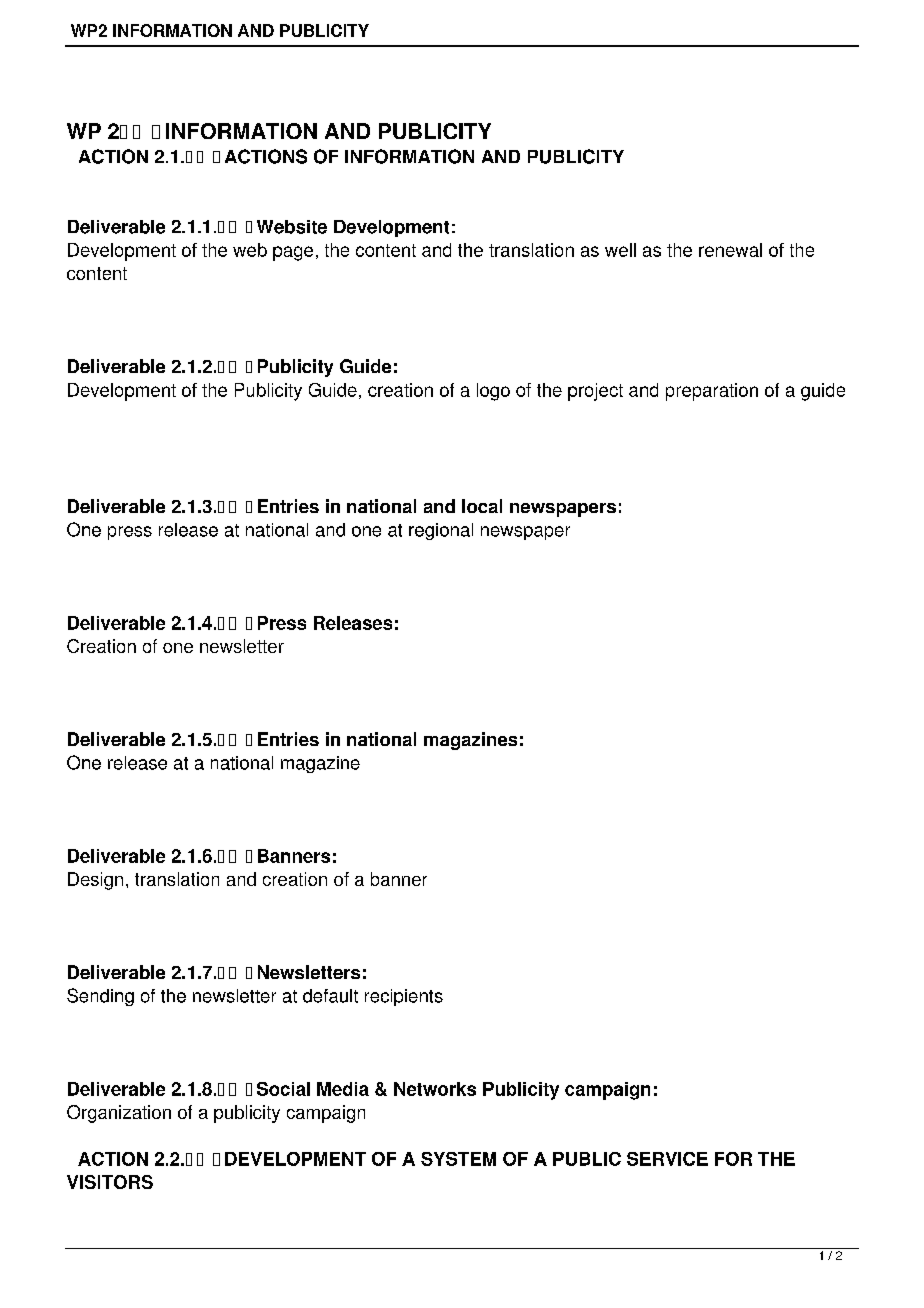 Image resolution: width=924 pixels, height=1308 pixels. What do you see at coordinates (458, 1159) in the screenshot?
I see `SYSTEM` at bounding box center [458, 1159].
